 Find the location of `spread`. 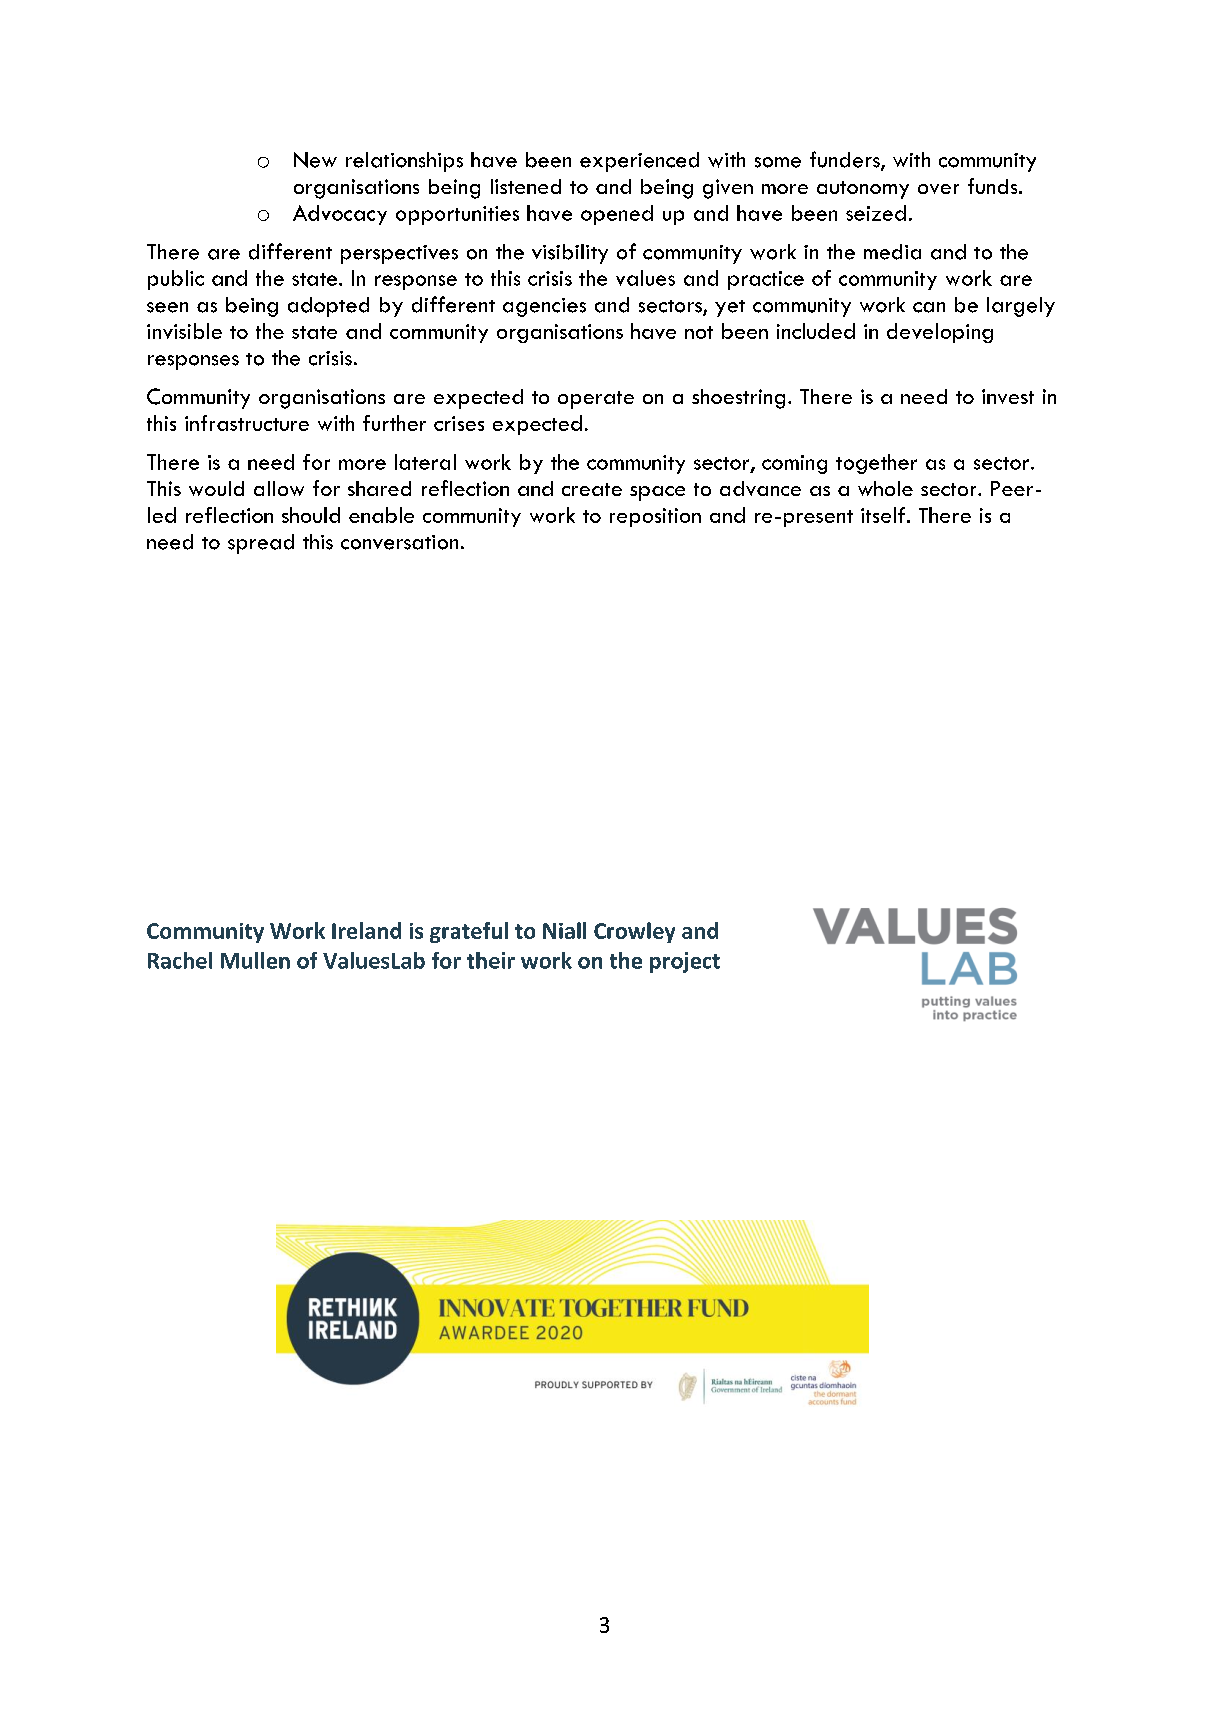

spread is located at coordinates (261, 544).
